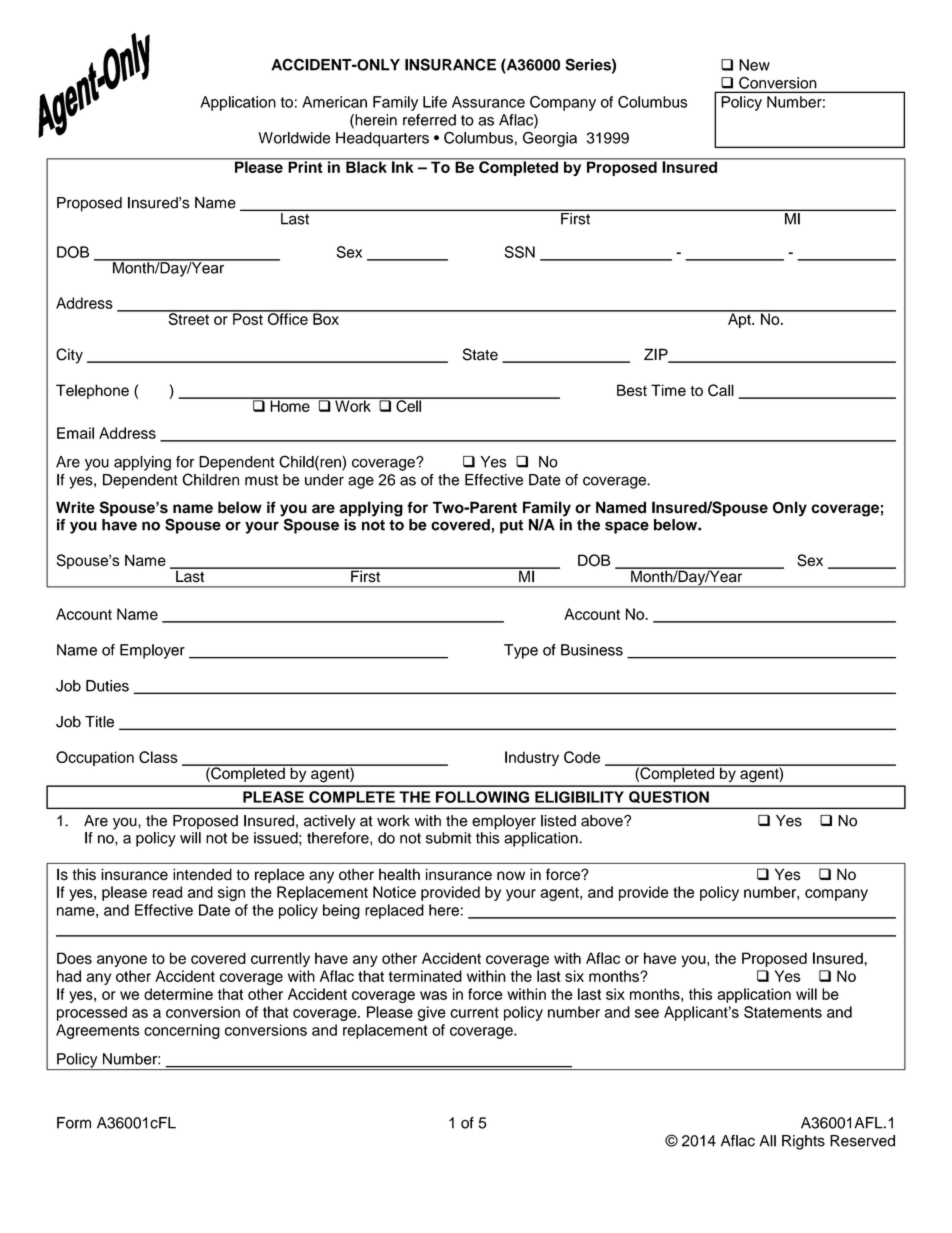  What do you see at coordinates (107, 686) in the image?
I see `Duties` at bounding box center [107, 686].
